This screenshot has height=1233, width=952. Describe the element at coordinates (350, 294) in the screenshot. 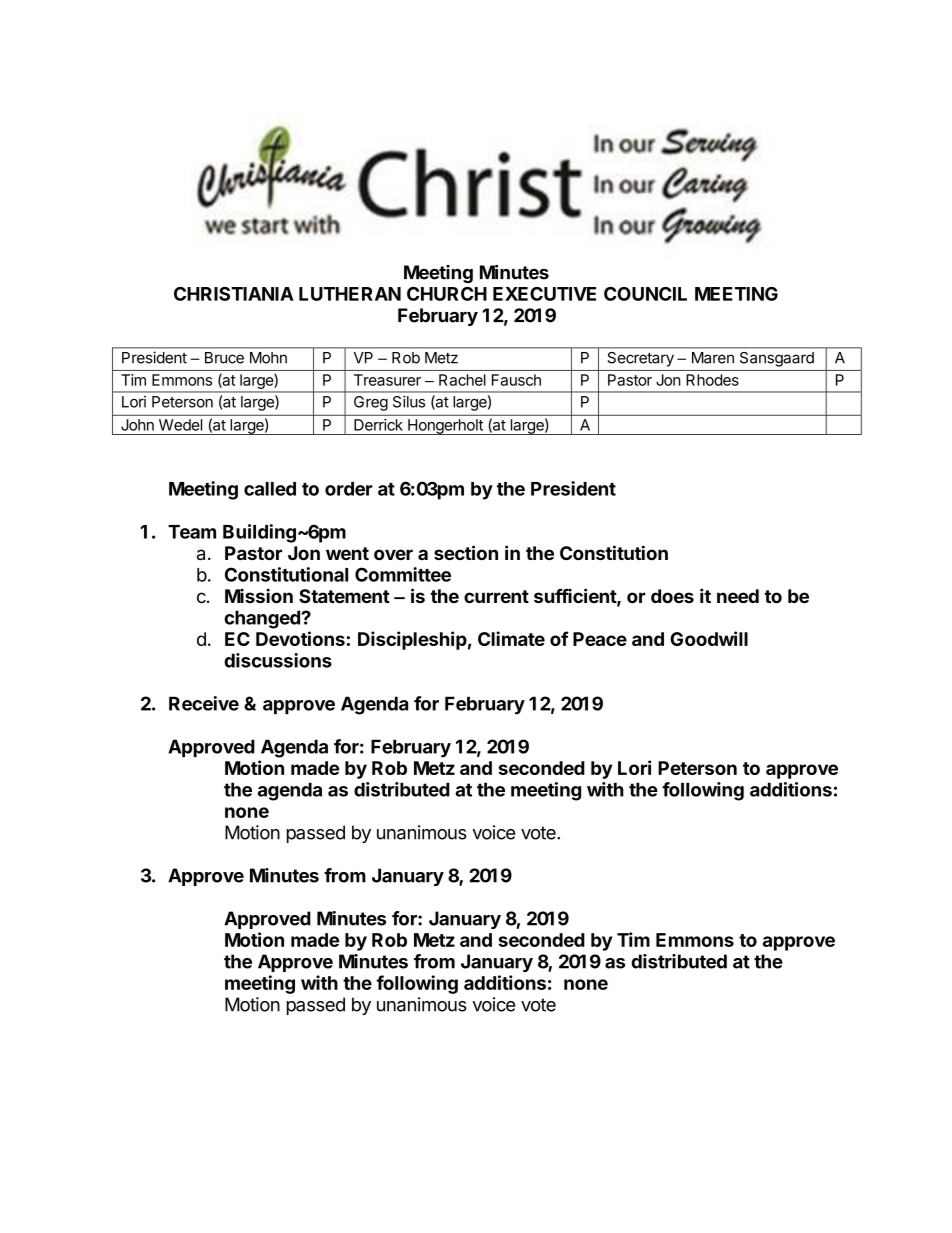

I see `LUTHERAN` at that location.
